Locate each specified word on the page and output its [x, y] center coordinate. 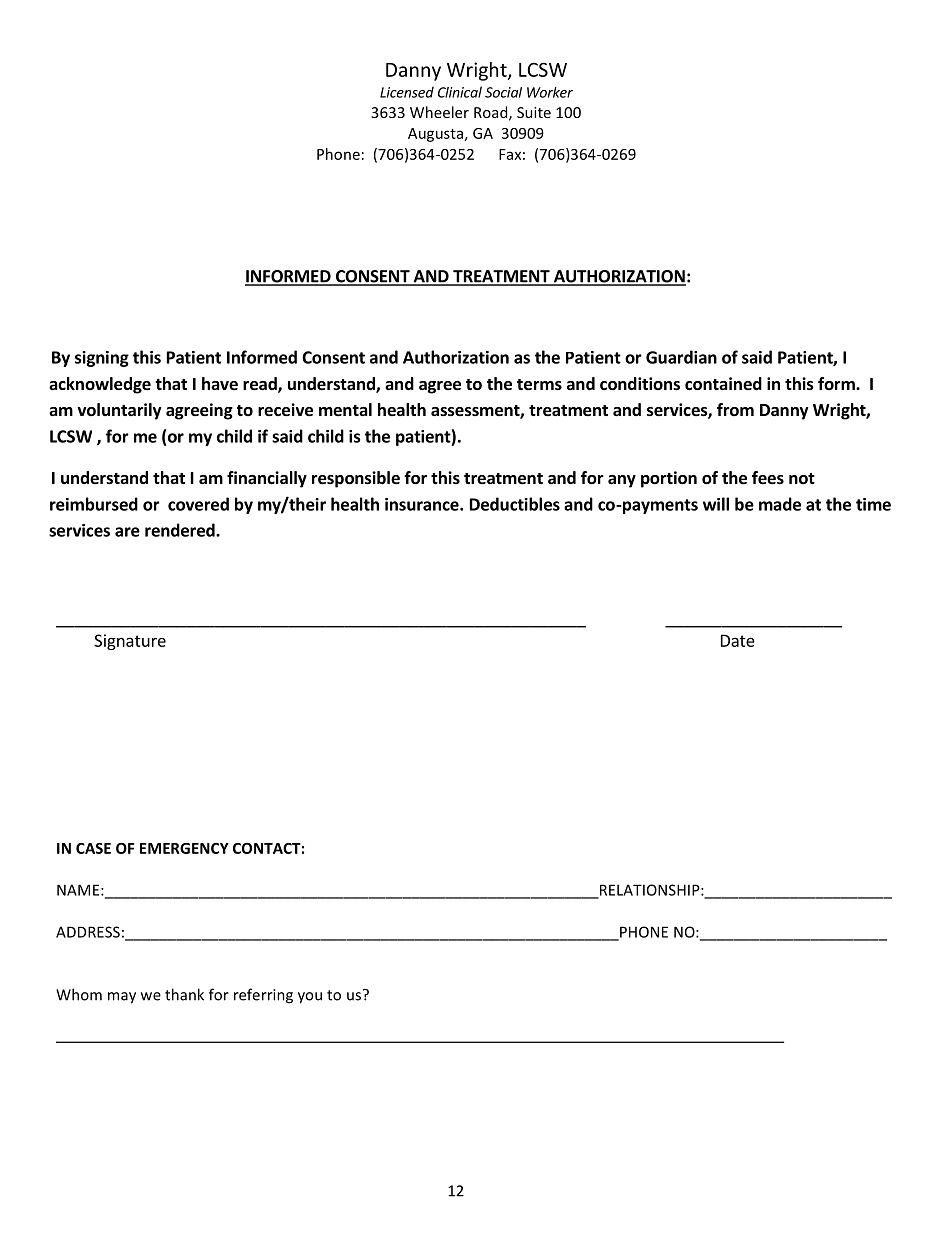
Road [492, 113]
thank [184, 994]
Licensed [407, 92]
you [310, 998]
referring [263, 996]
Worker [550, 92]
